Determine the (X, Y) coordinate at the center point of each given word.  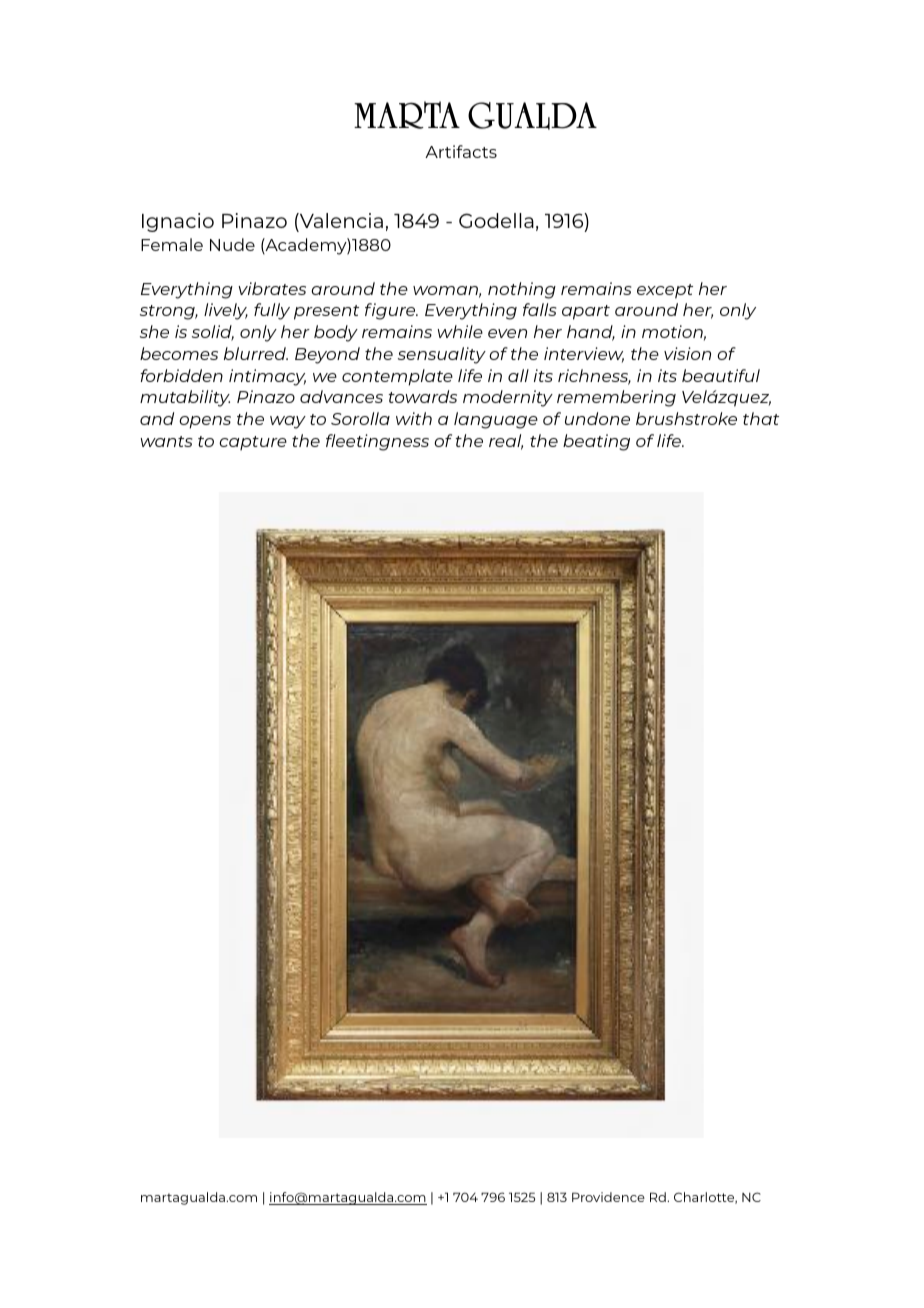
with (414, 418)
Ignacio (178, 222)
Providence (608, 1197)
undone (597, 418)
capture (253, 443)
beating (596, 442)
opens (205, 422)
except (665, 291)
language (496, 420)
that (761, 418)
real (506, 442)
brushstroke (686, 418)
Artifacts (461, 151)
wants (166, 441)
